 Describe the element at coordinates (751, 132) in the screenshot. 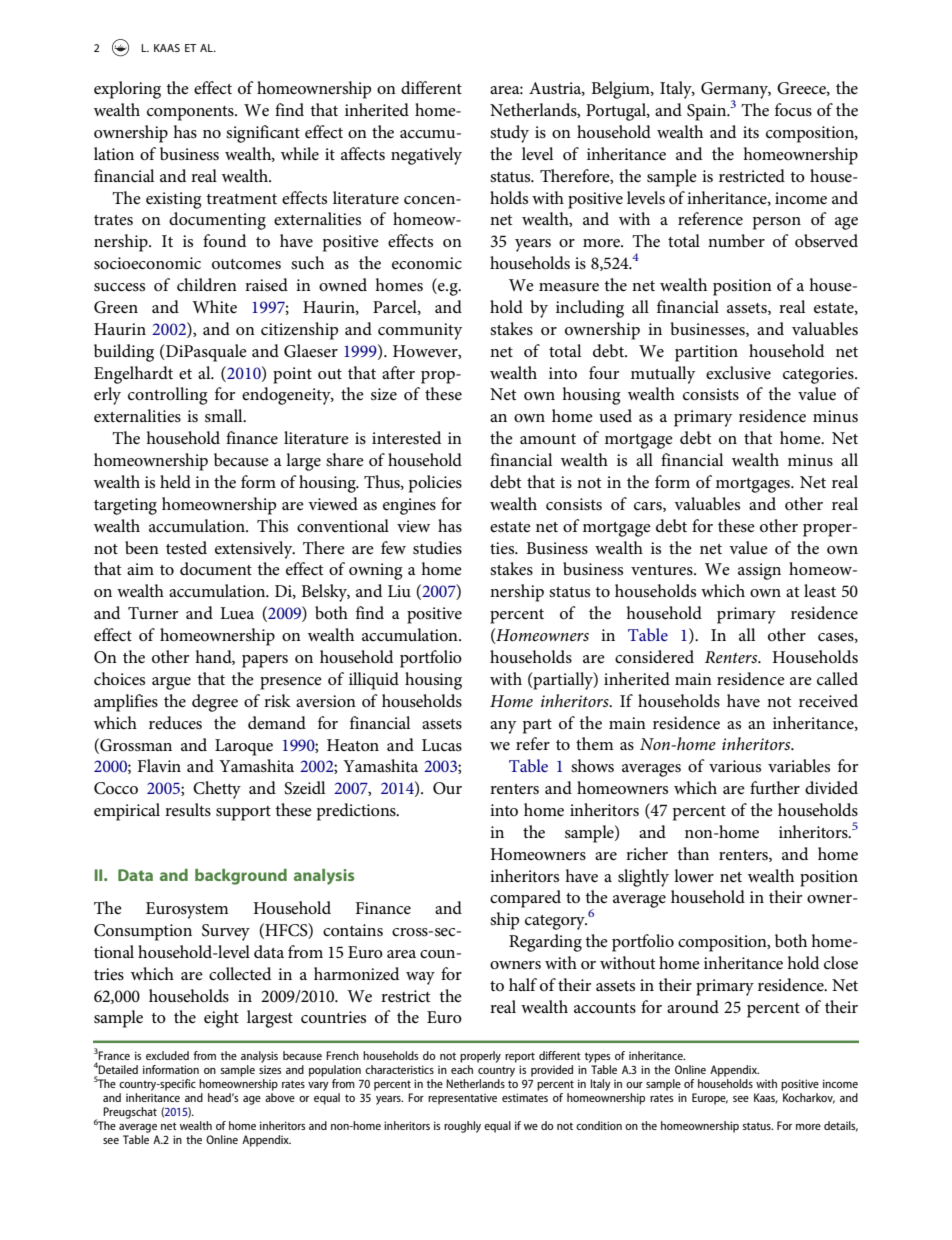

I see `its` at that location.
